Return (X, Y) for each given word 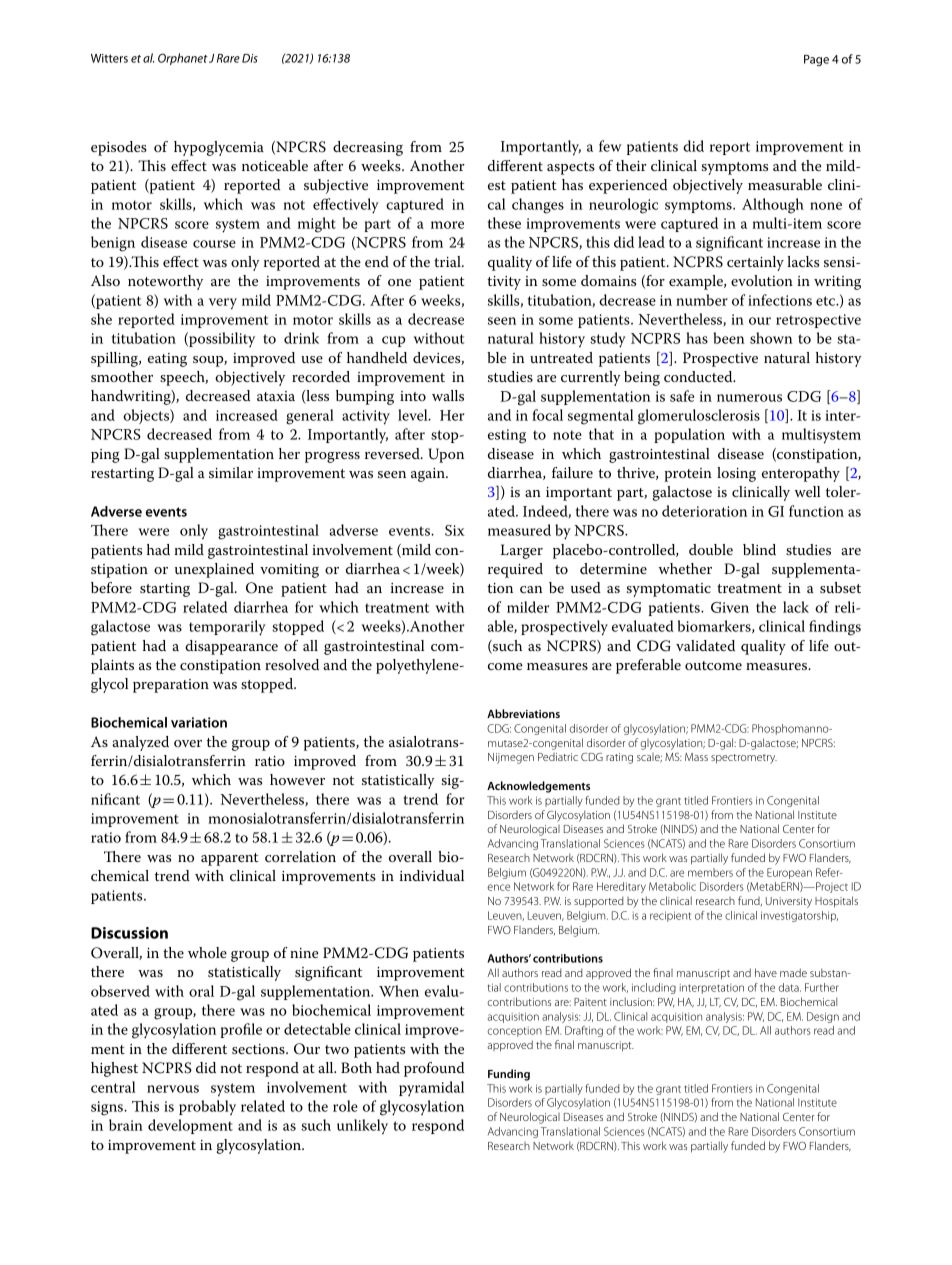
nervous (173, 1089)
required (515, 570)
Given (730, 607)
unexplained (214, 570)
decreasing (368, 148)
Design (823, 1017)
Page (816, 60)
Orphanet (183, 59)
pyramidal (431, 1089)
